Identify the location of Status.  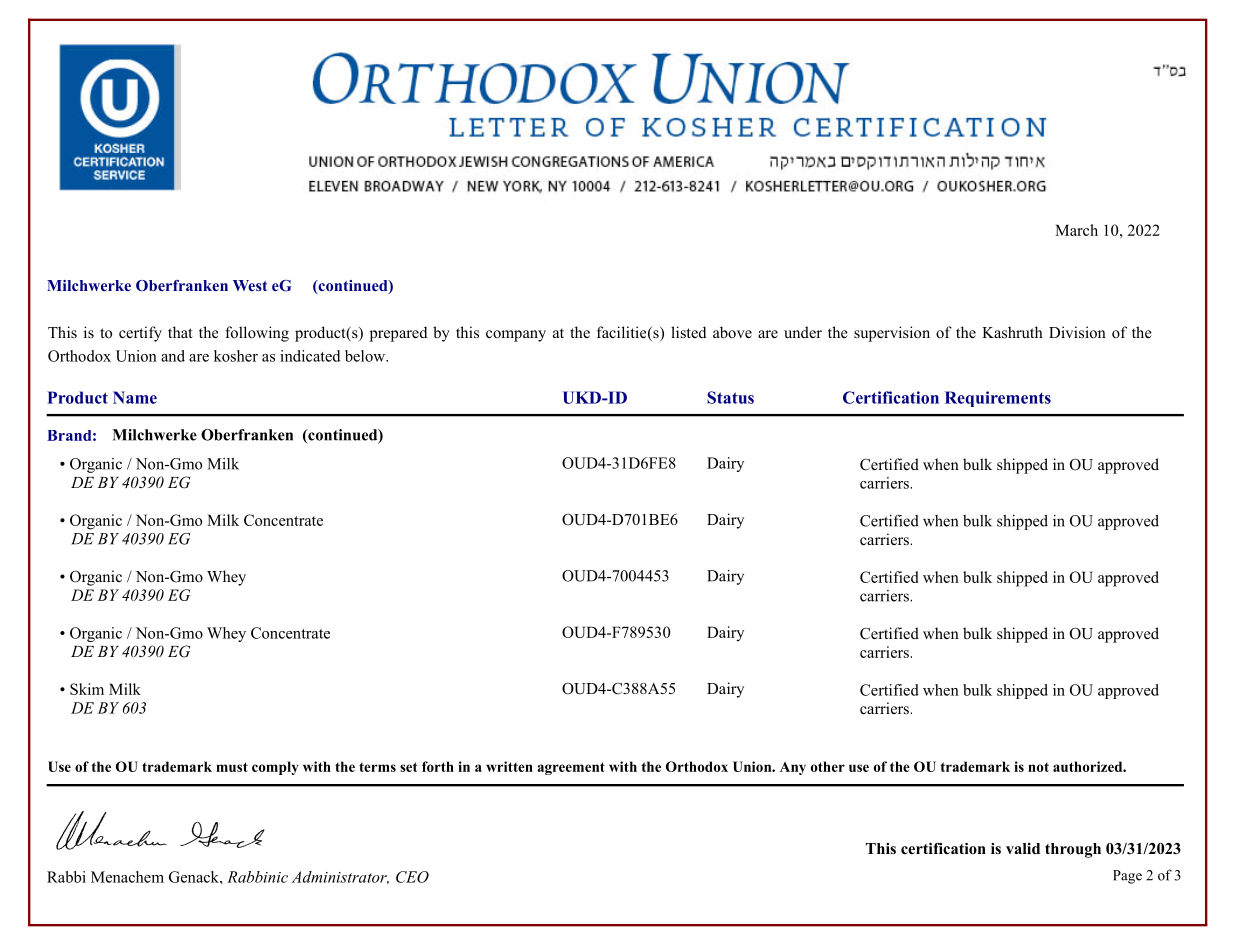
(730, 397).
